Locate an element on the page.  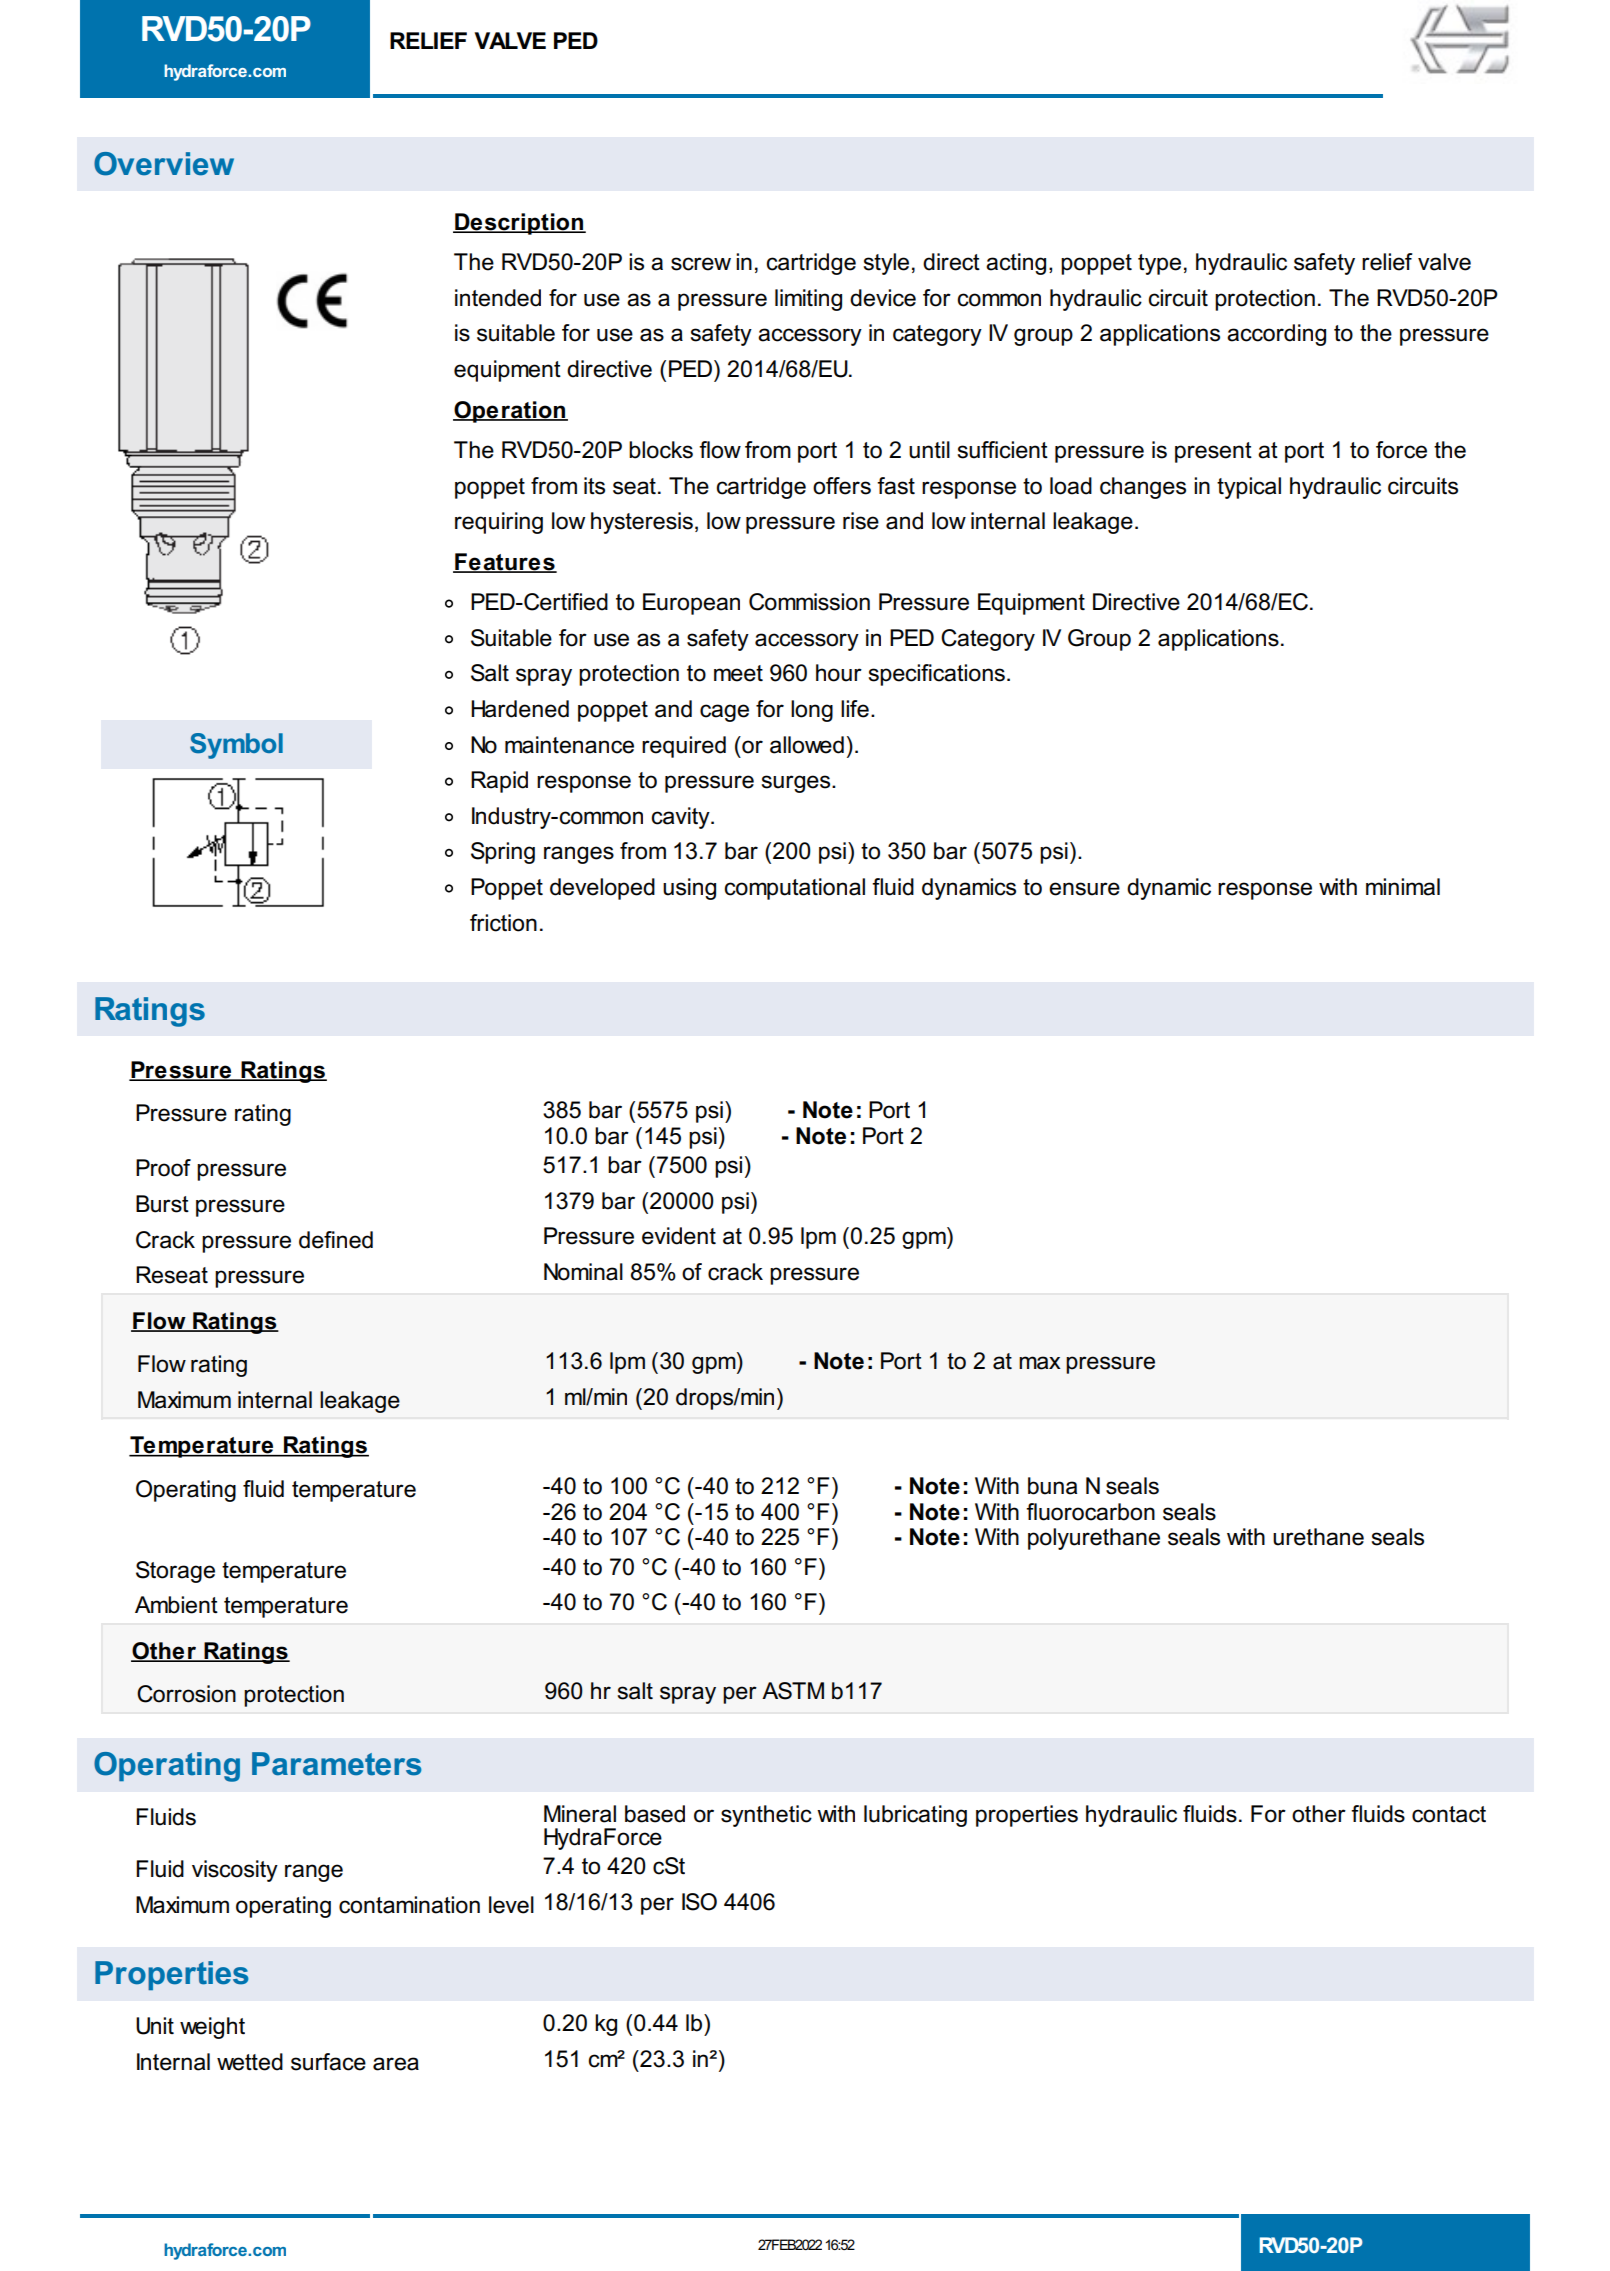
defined is located at coordinates (336, 1240).
